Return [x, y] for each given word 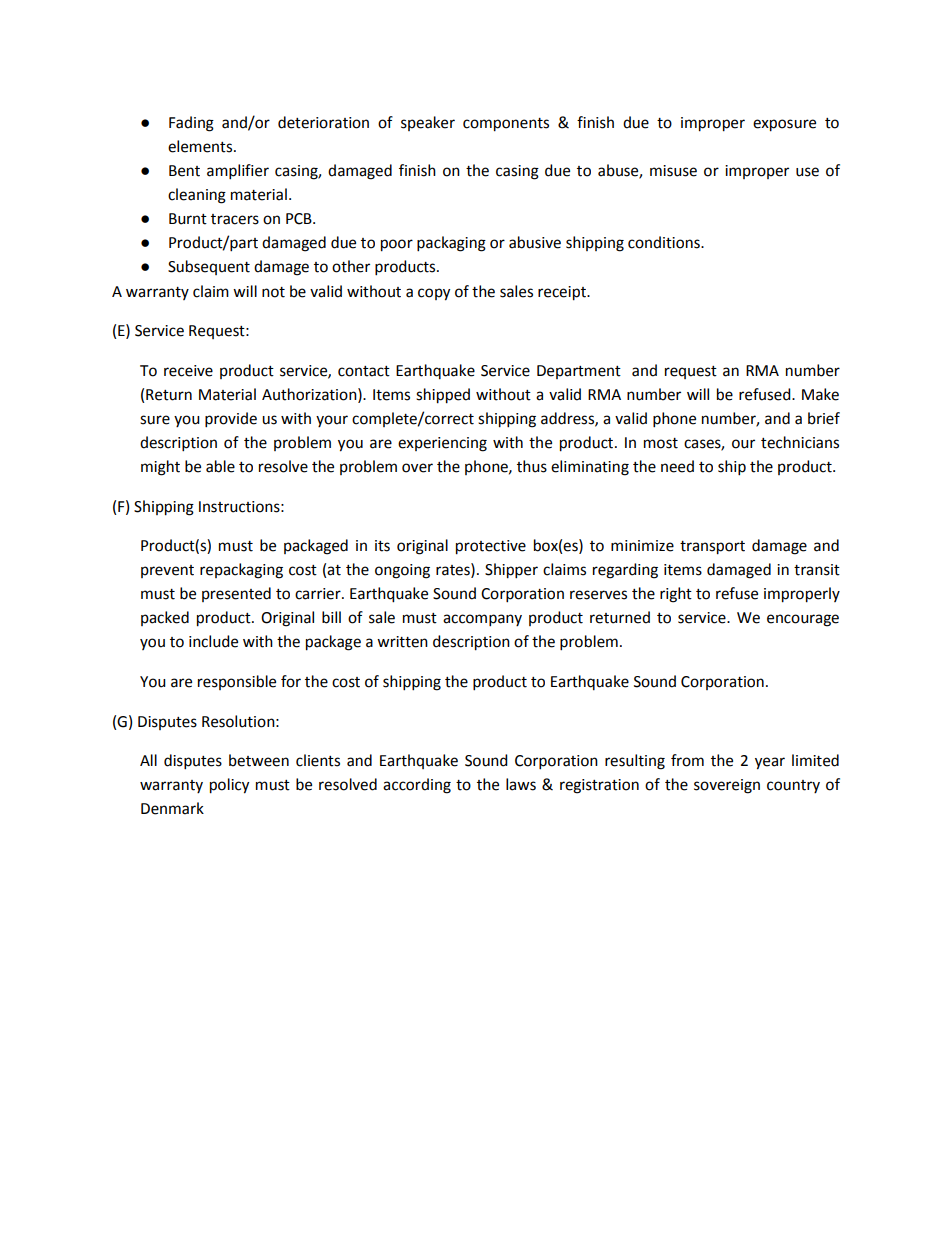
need [677, 466]
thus [532, 466]
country [793, 786]
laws [521, 784]
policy [229, 786]
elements [201, 146]
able [220, 466]
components [506, 125]
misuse [673, 171]
